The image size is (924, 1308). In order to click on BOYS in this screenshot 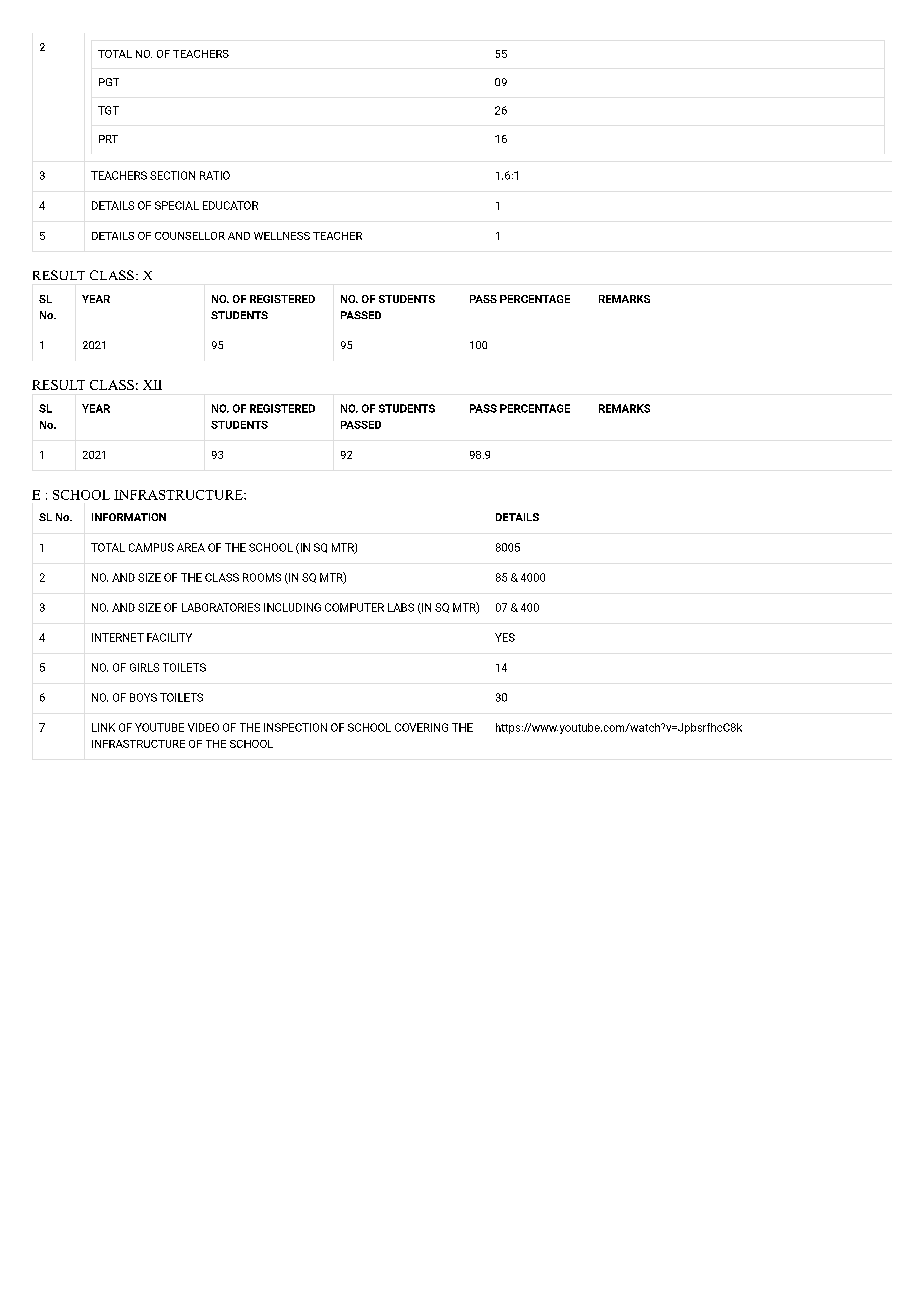, I will do `click(143, 697)`.
